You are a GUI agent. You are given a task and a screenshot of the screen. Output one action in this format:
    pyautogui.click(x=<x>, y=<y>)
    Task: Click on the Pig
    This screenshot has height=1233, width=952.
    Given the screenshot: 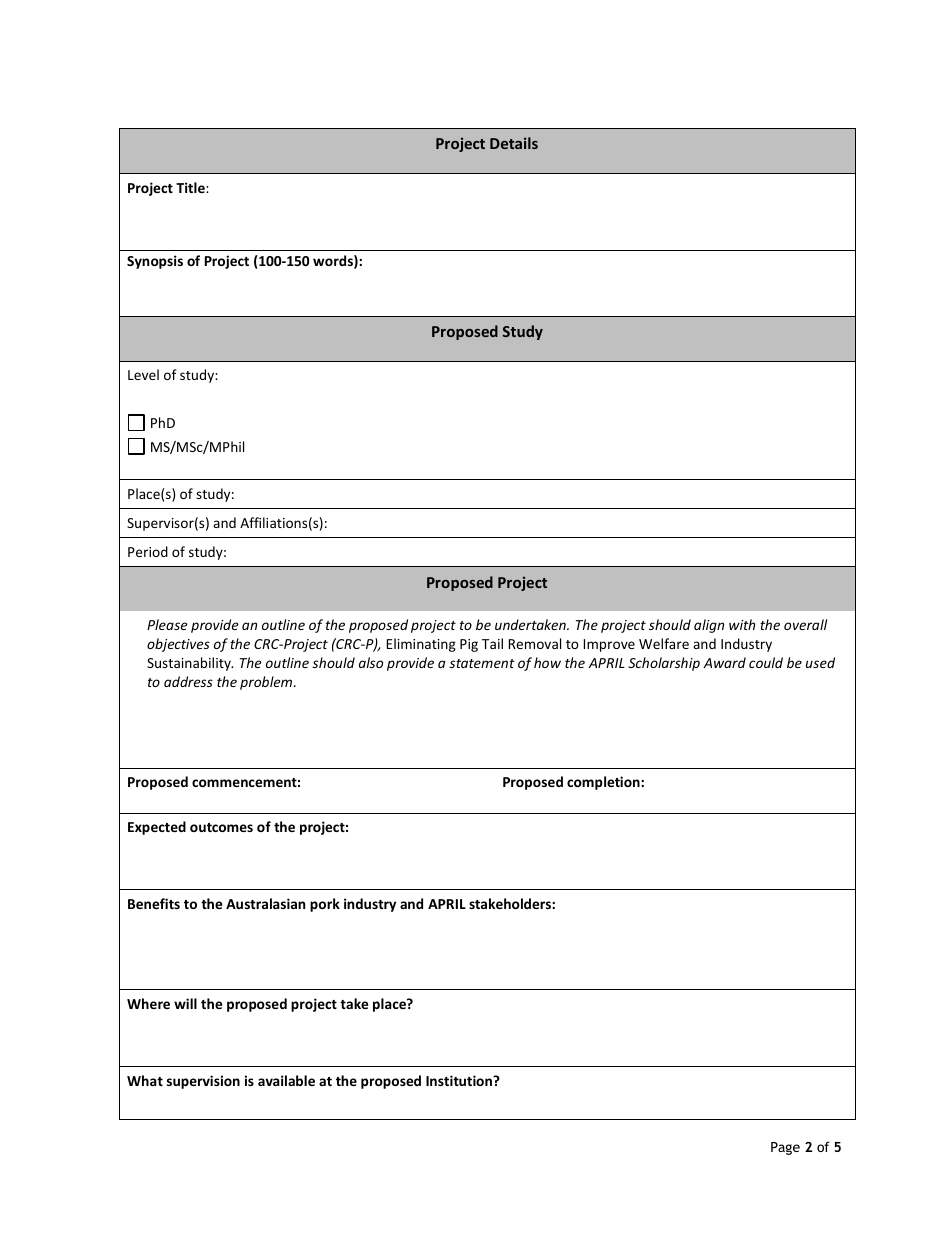 What is the action you would take?
    pyautogui.click(x=469, y=645)
